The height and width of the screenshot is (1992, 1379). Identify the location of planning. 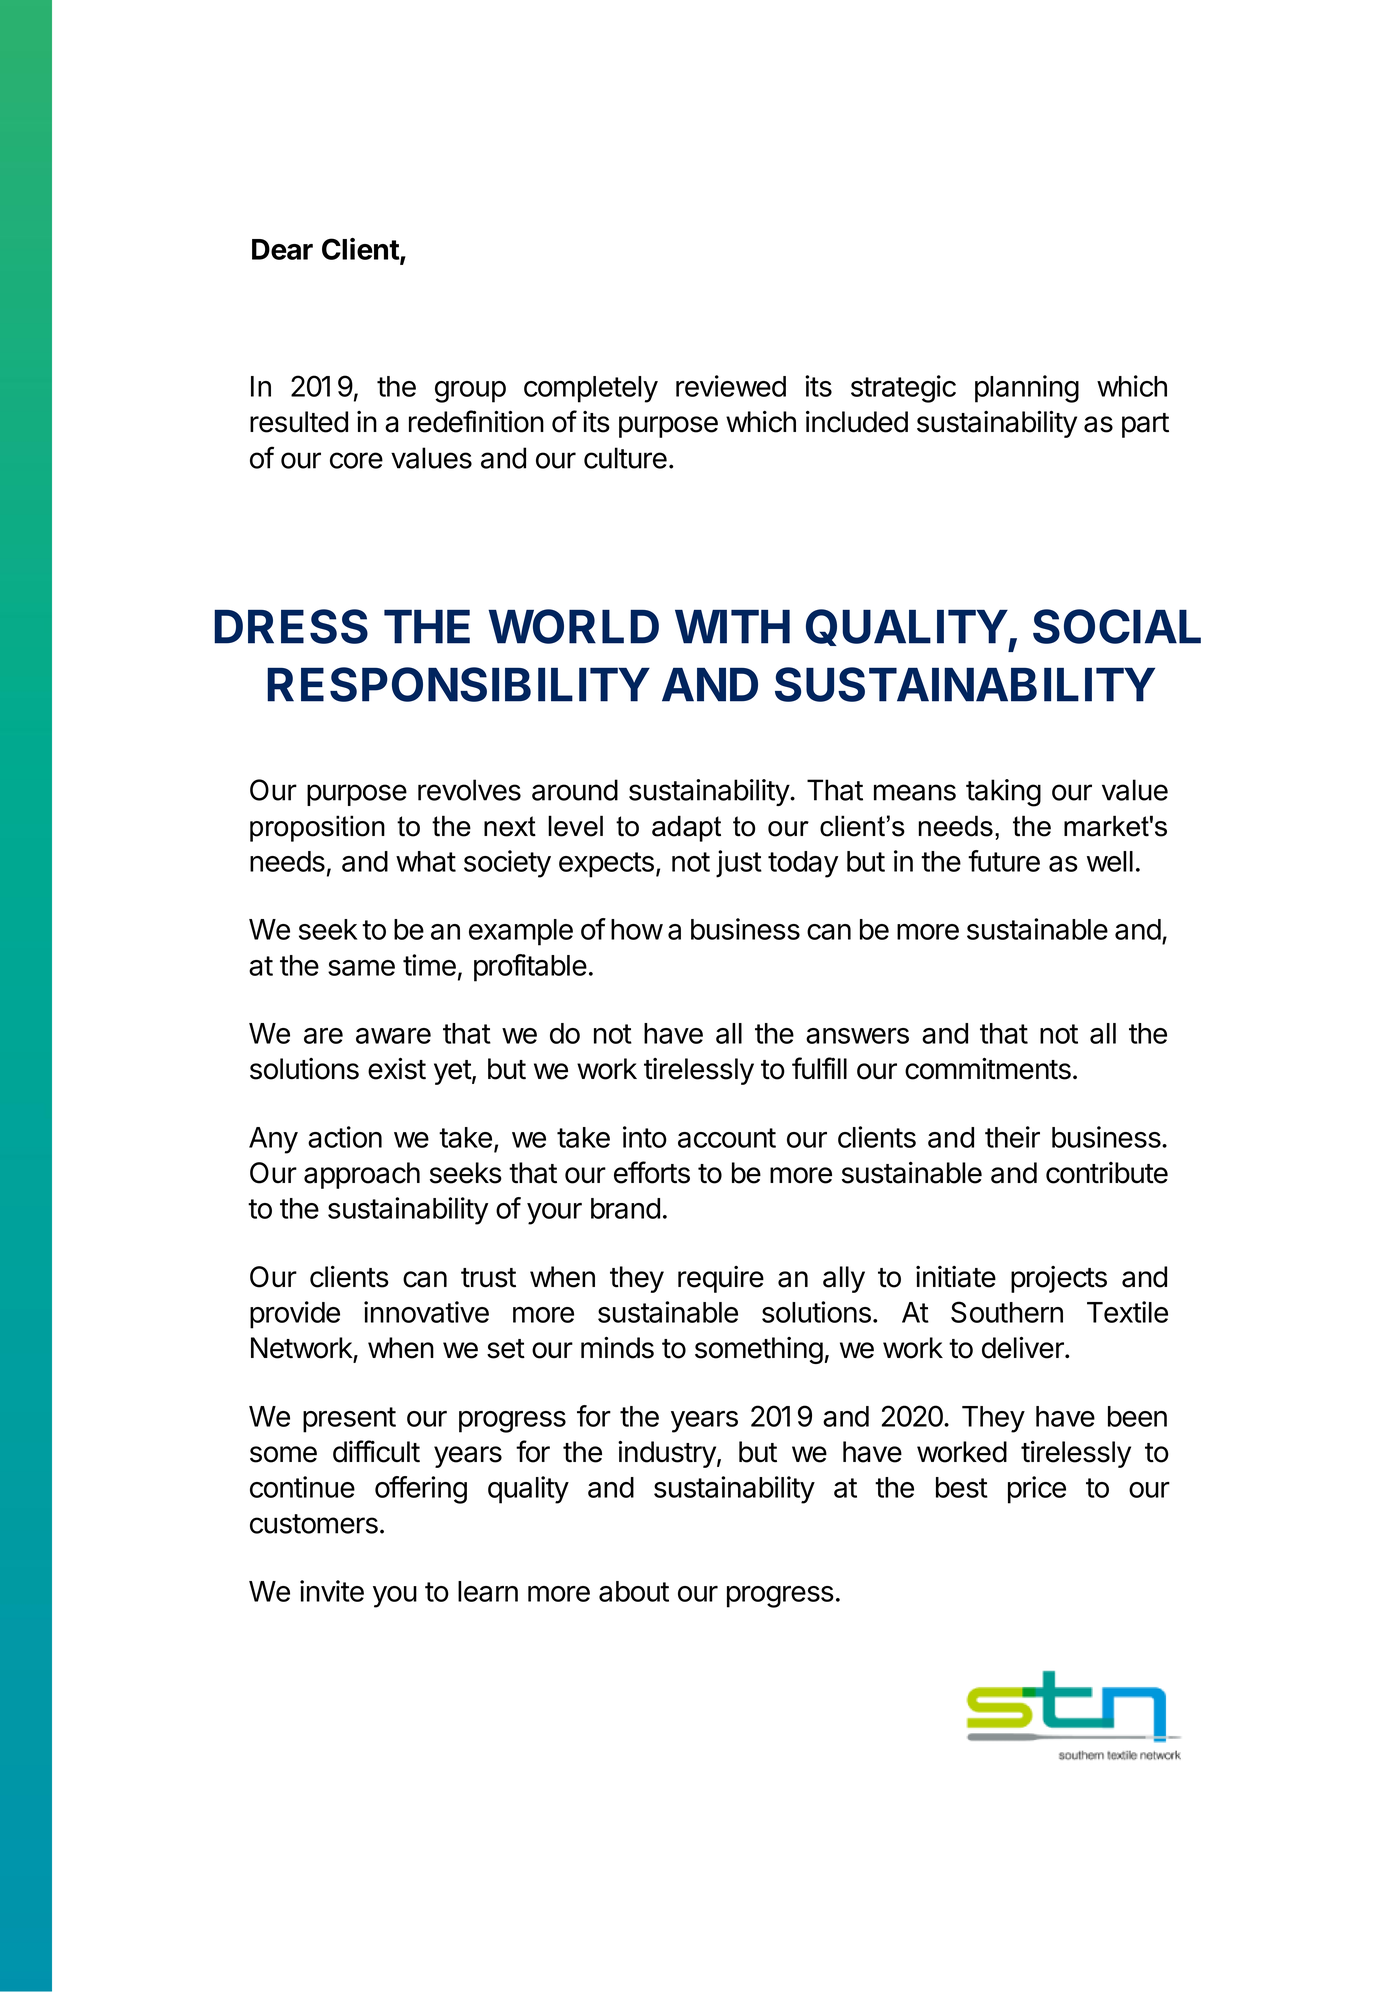
(1027, 389).
